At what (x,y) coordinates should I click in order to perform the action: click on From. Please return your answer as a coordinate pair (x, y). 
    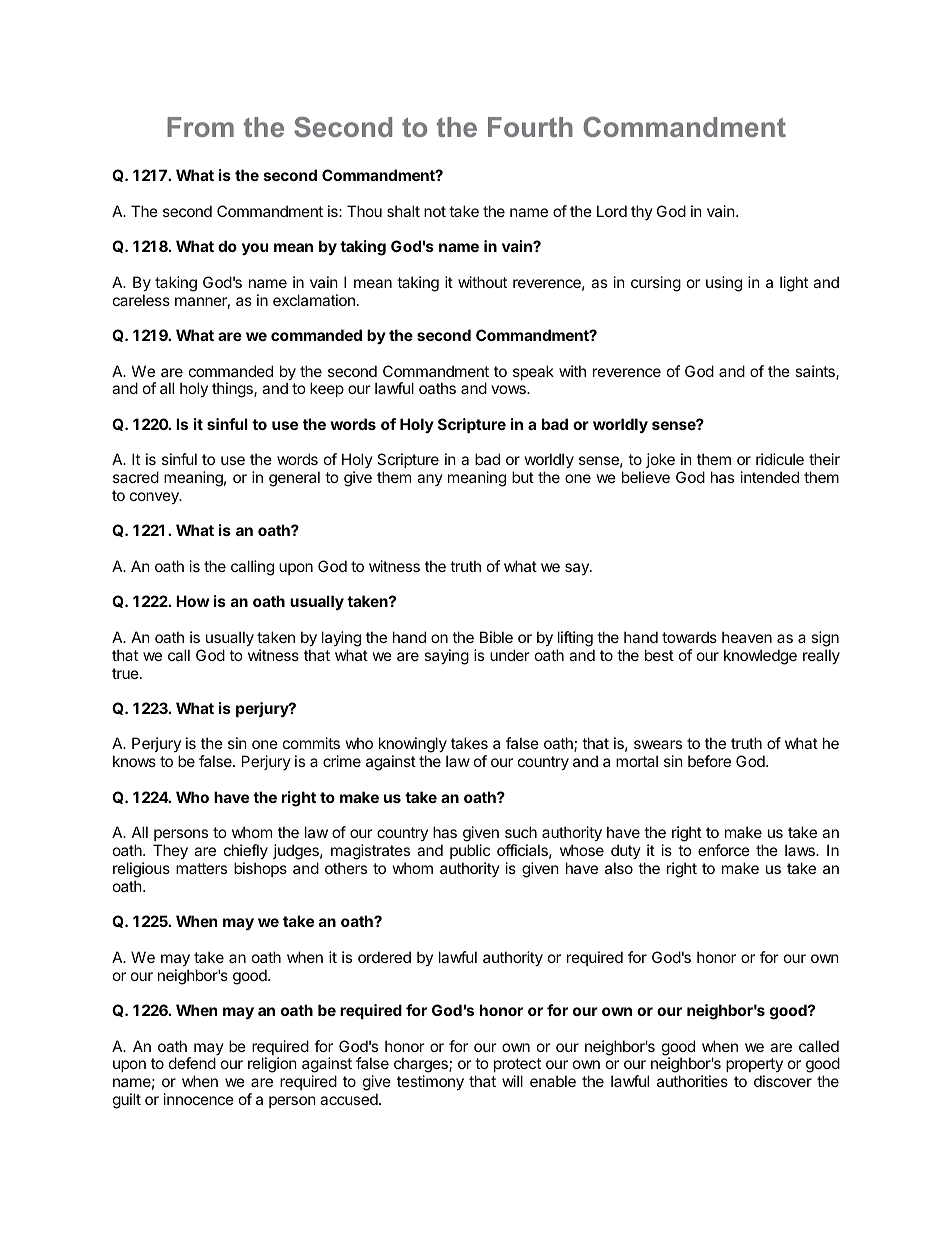
    Looking at the image, I should click on (200, 127).
